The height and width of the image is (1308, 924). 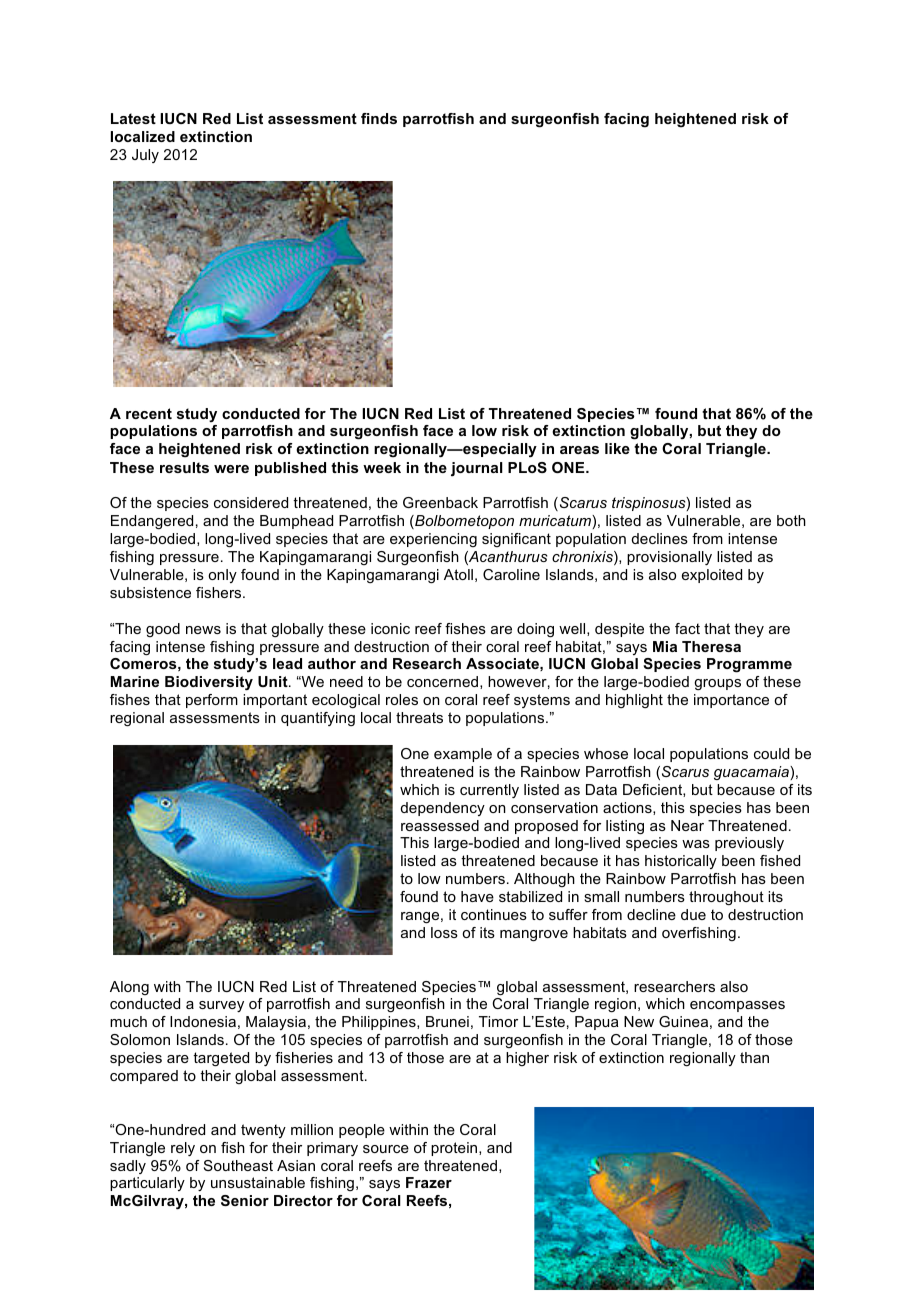 I want to click on Frazer, so click(x=429, y=1182).
